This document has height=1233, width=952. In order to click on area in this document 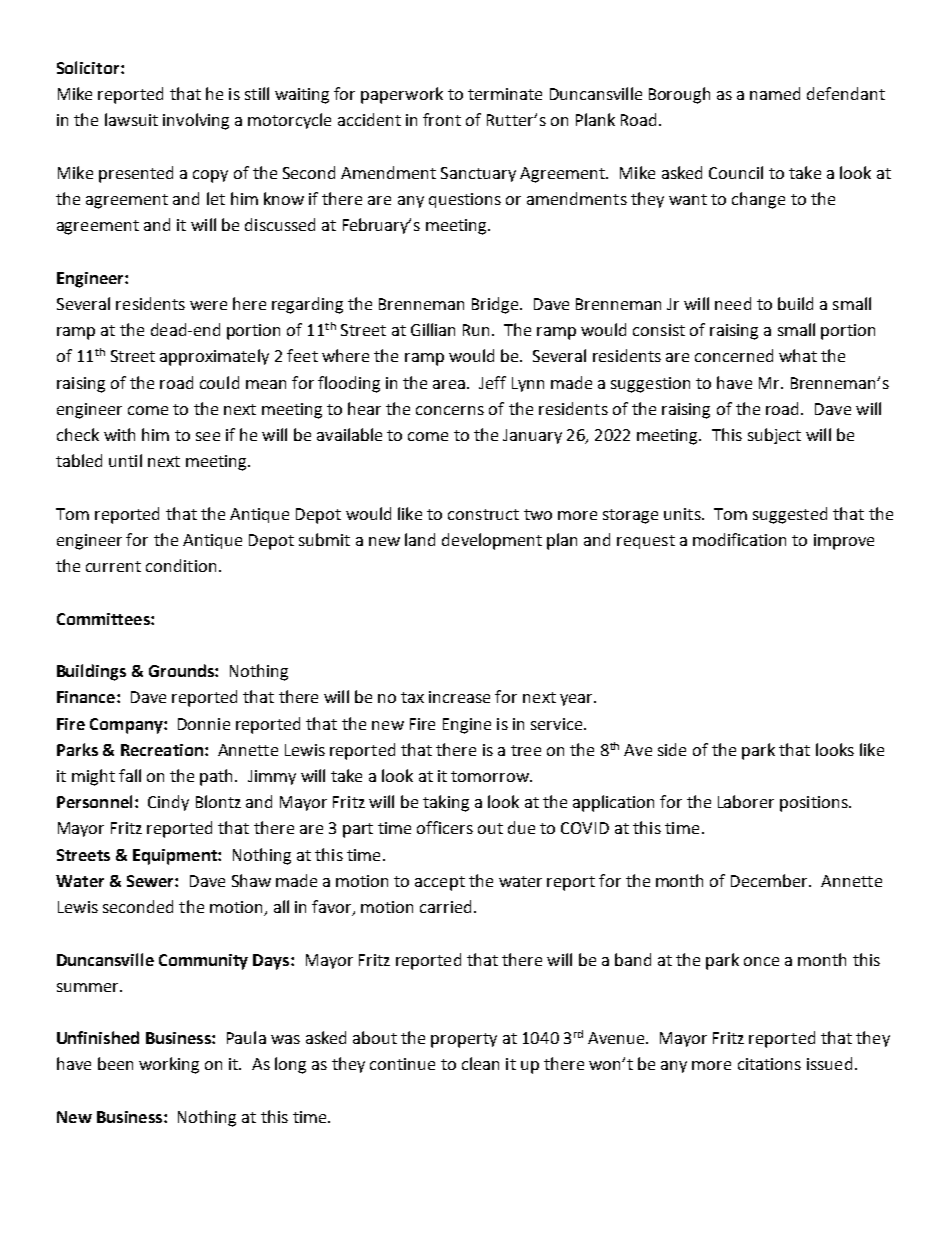, I will do `click(449, 384)`.
